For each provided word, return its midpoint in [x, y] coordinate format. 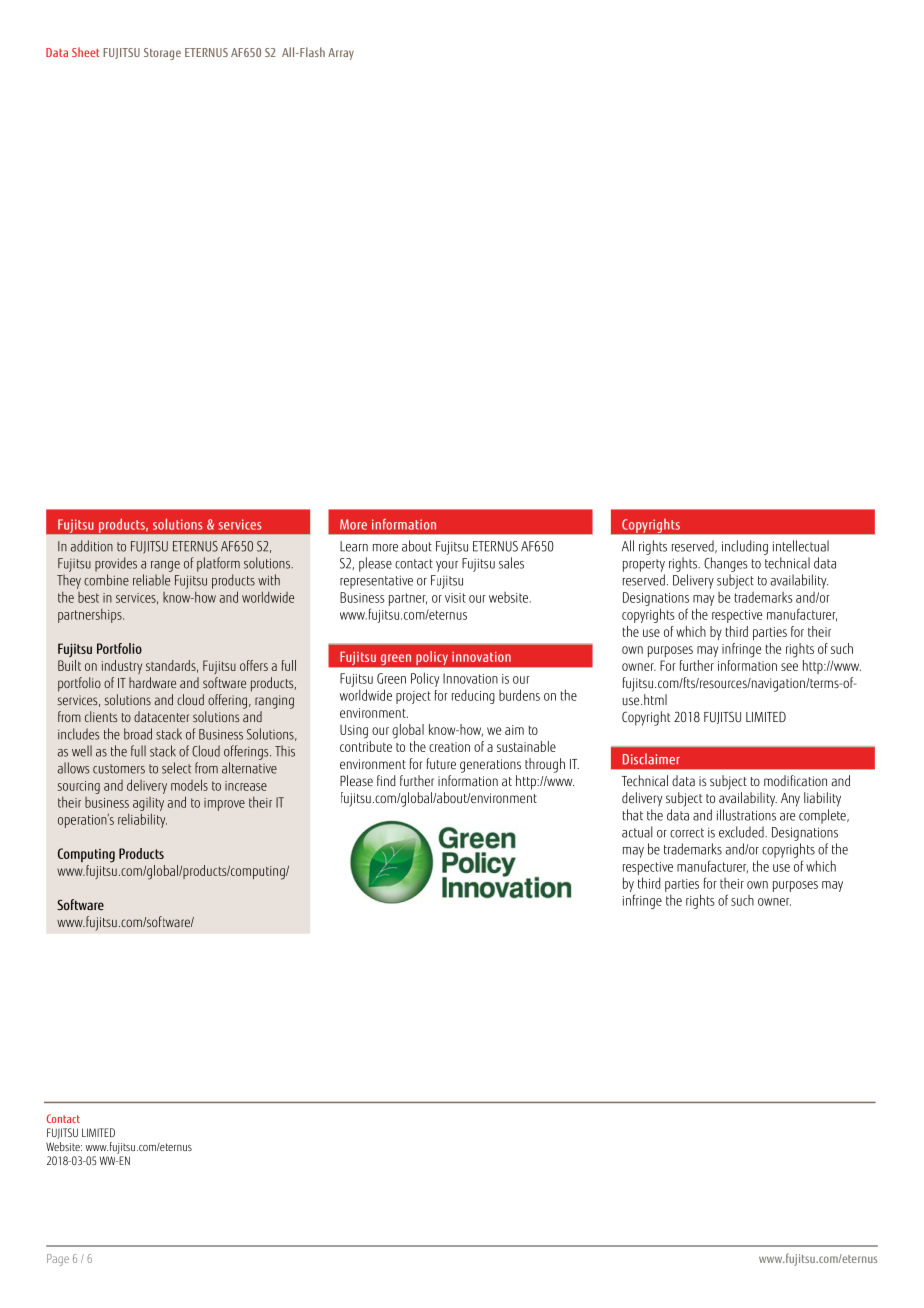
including [745, 547]
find [386, 780]
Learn [354, 546]
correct [687, 833]
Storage [162, 54]
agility [148, 805]
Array [341, 54]
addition [92, 546]
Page [58, 1260]
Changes [726, 564]
